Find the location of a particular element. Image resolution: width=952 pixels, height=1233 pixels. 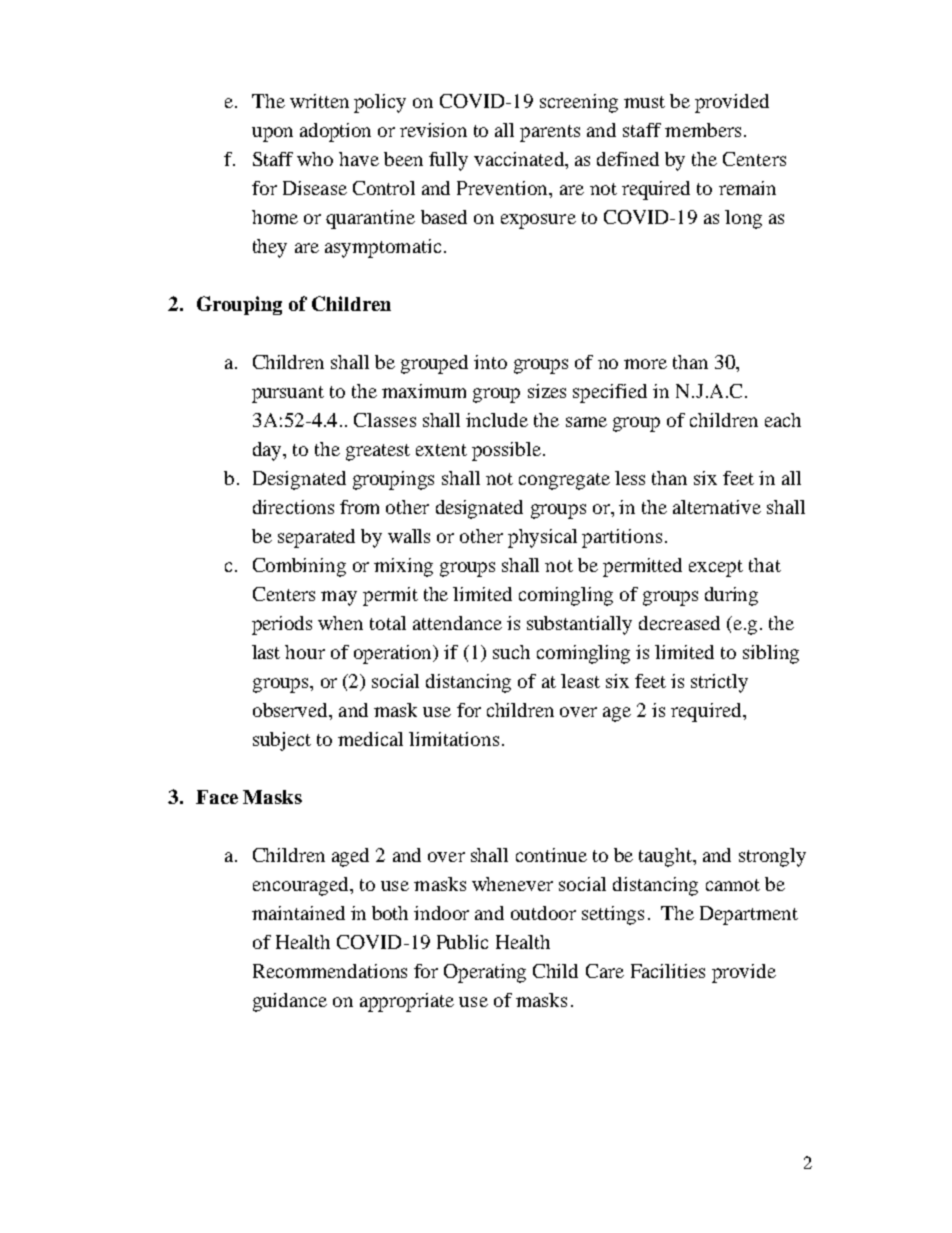

limitations is located at coordinates (454, 739).
